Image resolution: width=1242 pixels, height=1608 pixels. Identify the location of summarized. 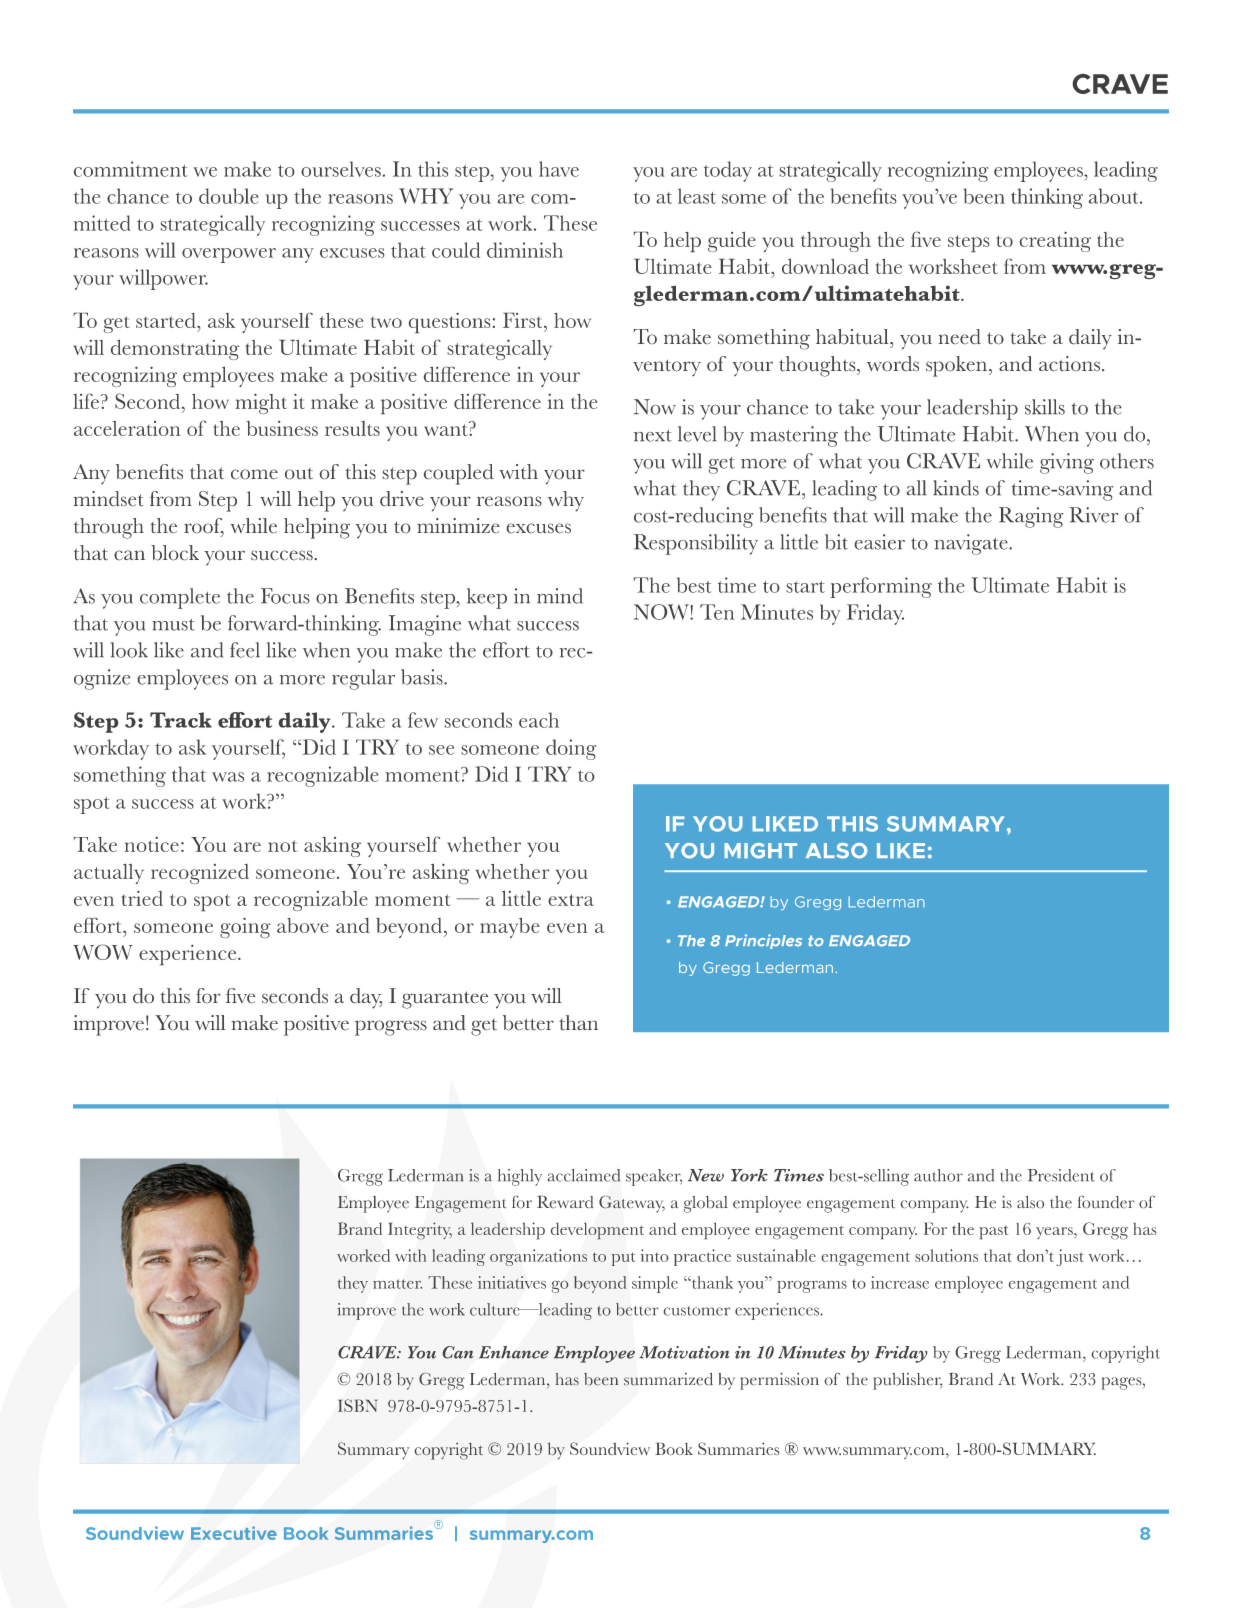
(668, 1379).
